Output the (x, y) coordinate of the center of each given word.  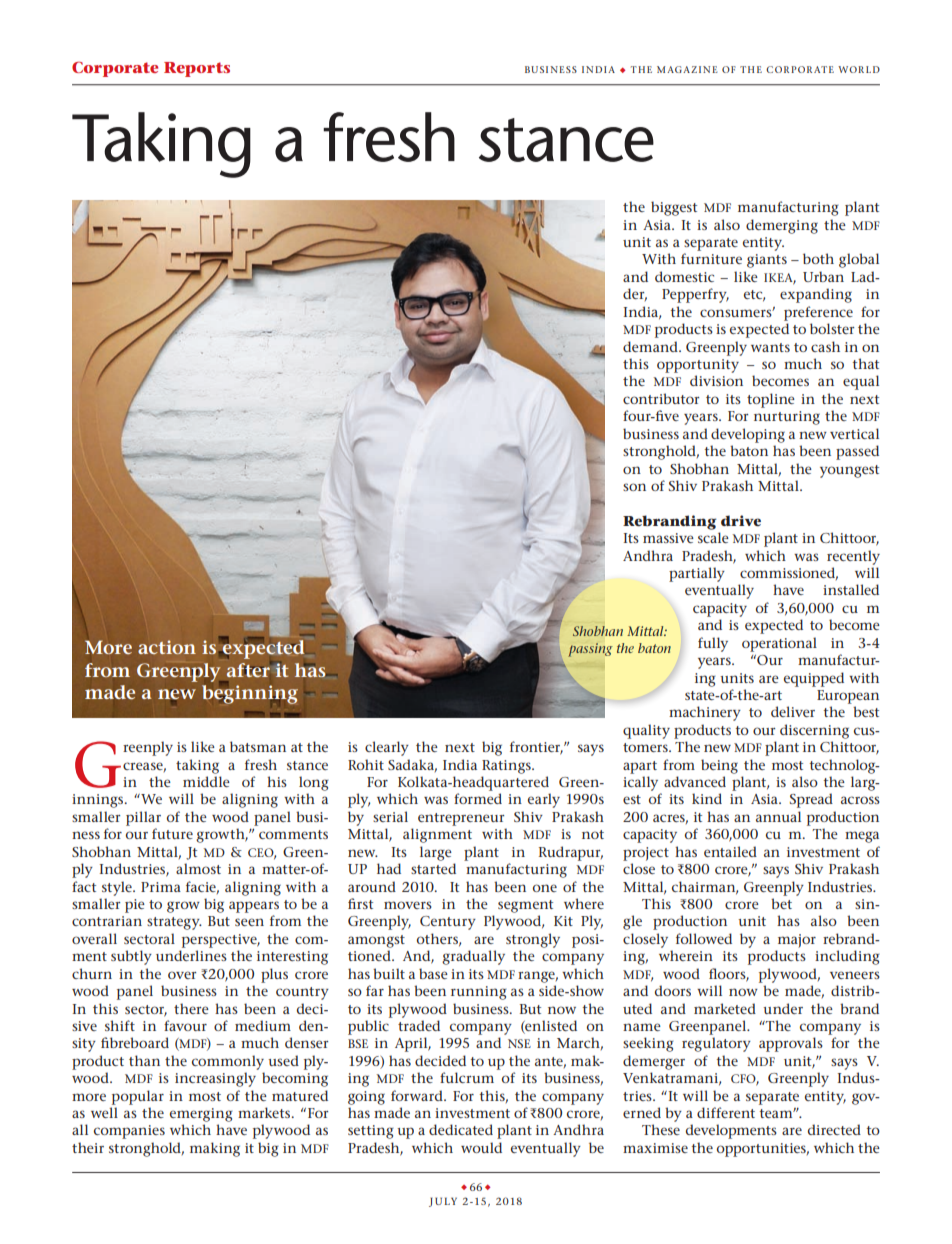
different (726, 1112)
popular (138, 1097)
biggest (674, 208)
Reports (197, 69)
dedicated (461, 1129)
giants (767, 261)
